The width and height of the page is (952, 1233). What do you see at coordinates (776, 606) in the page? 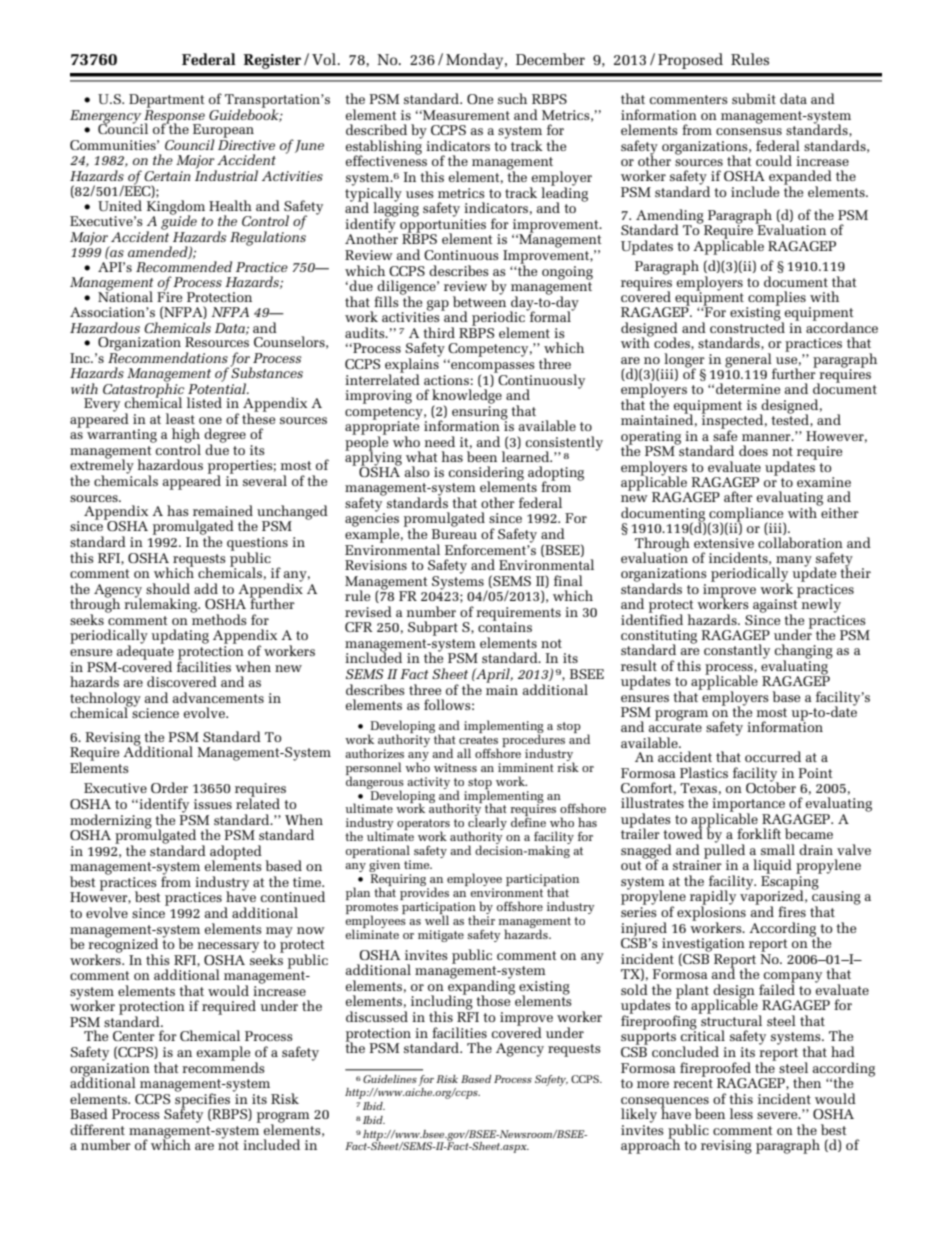
I see `against` at bounding box center [776, 606].
